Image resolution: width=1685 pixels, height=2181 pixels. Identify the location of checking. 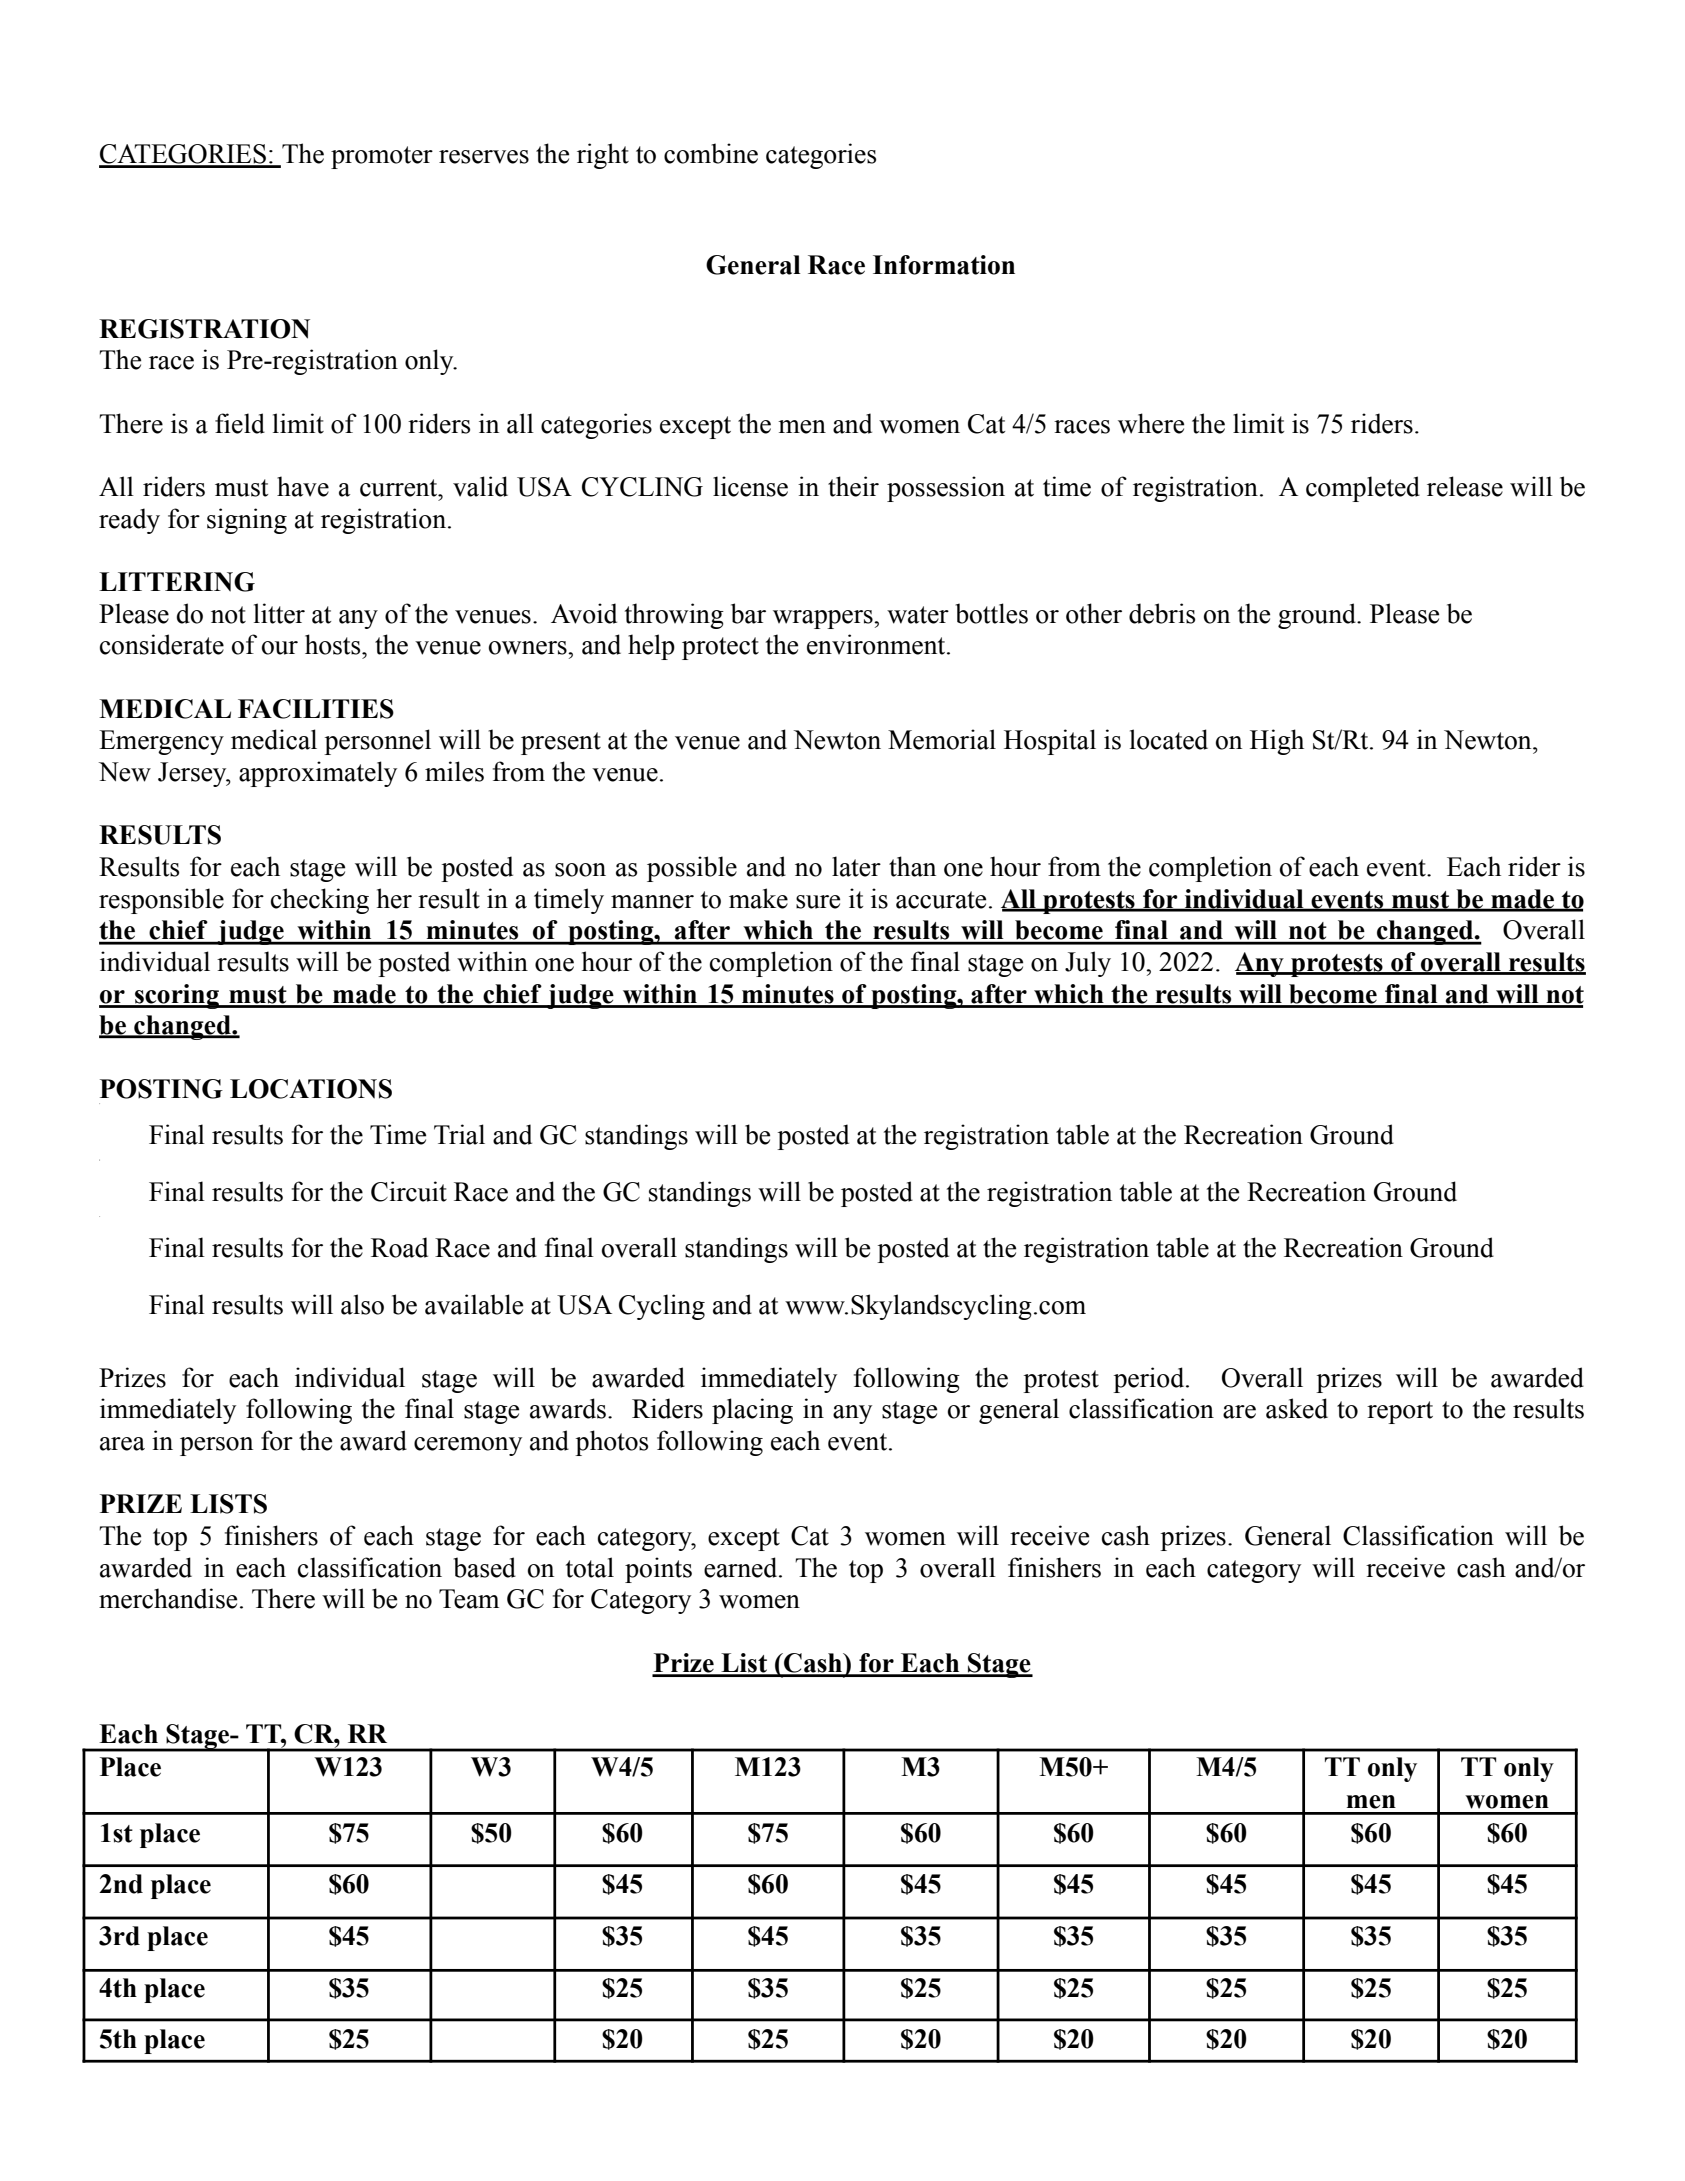
(320, 901).
